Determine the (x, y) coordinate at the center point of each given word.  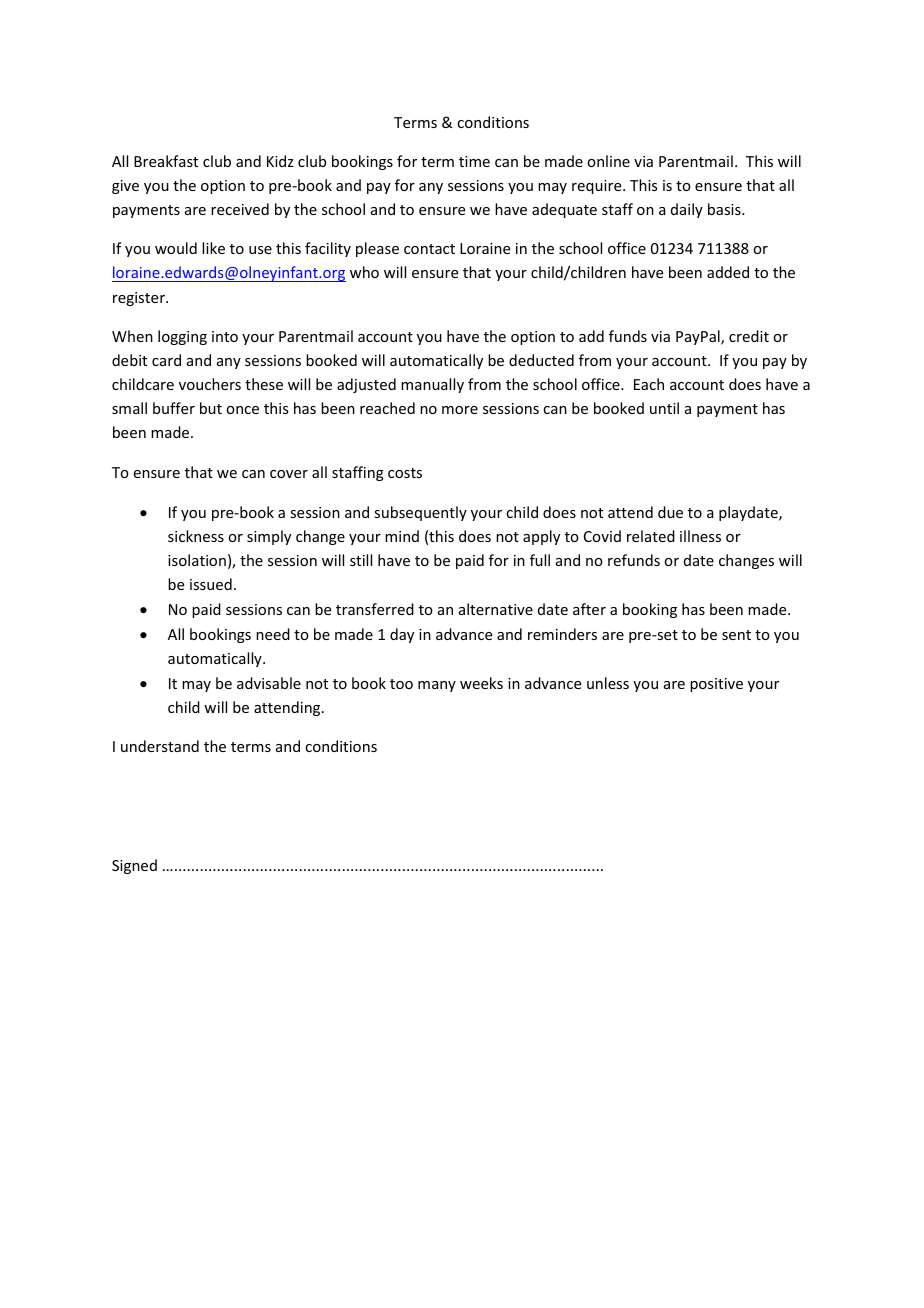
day (402, 635)
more (460, 410)
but (211, 408)
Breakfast (166, 161)
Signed (134, 866)
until (664, 408)
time (474, 161)
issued (211, 584)
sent (736, 635)
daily (687, 210)
